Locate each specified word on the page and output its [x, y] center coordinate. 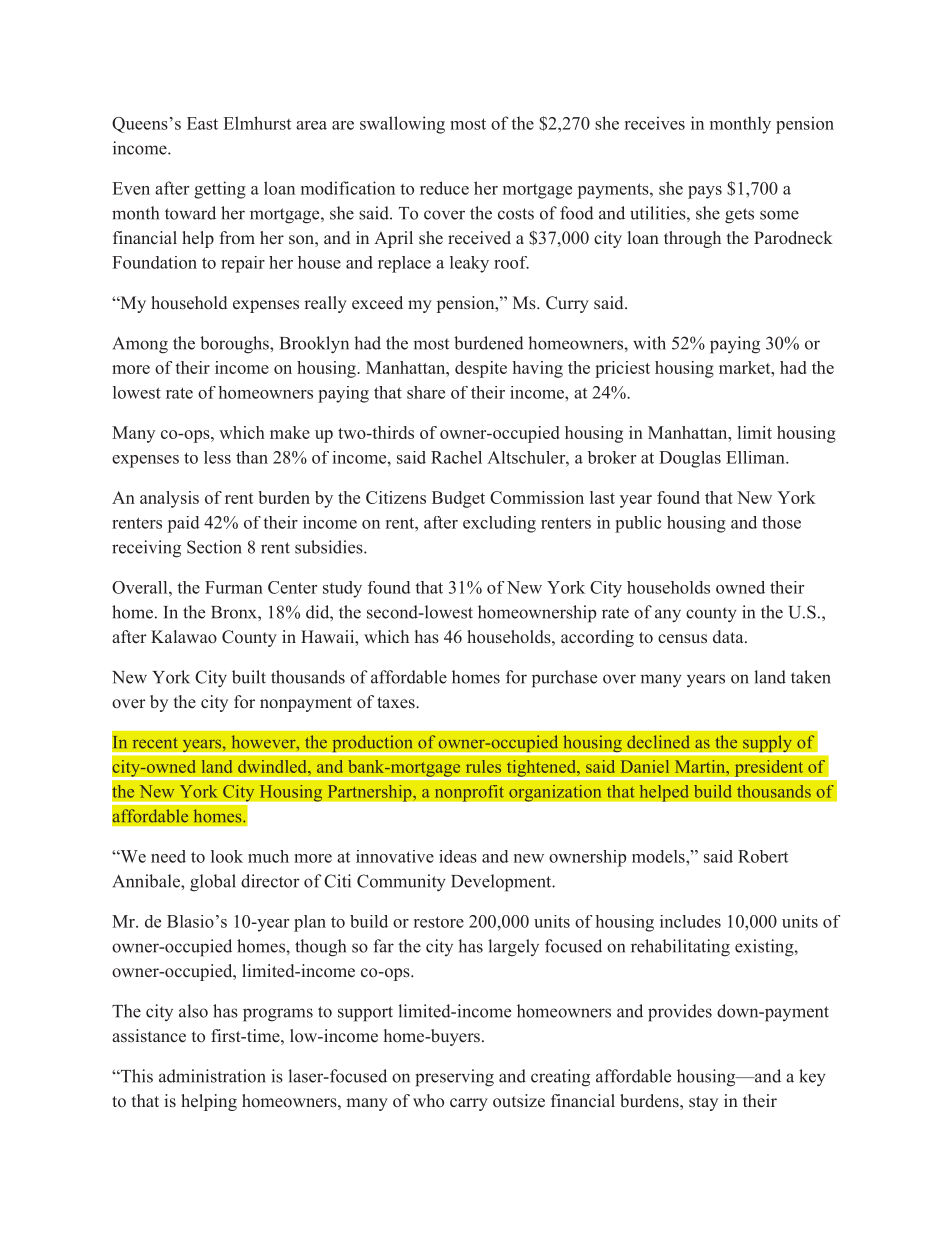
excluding [499, 524]
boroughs [235, 345]
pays [705, 192]
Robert [763, 856]
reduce [444, 188]
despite [481, 369]
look [227, 856]
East [202, 123]
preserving [454, 1078]
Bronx [235, 612]
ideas [458, 856]
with [649, 343]
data [729, 637]
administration [212, 1076]
